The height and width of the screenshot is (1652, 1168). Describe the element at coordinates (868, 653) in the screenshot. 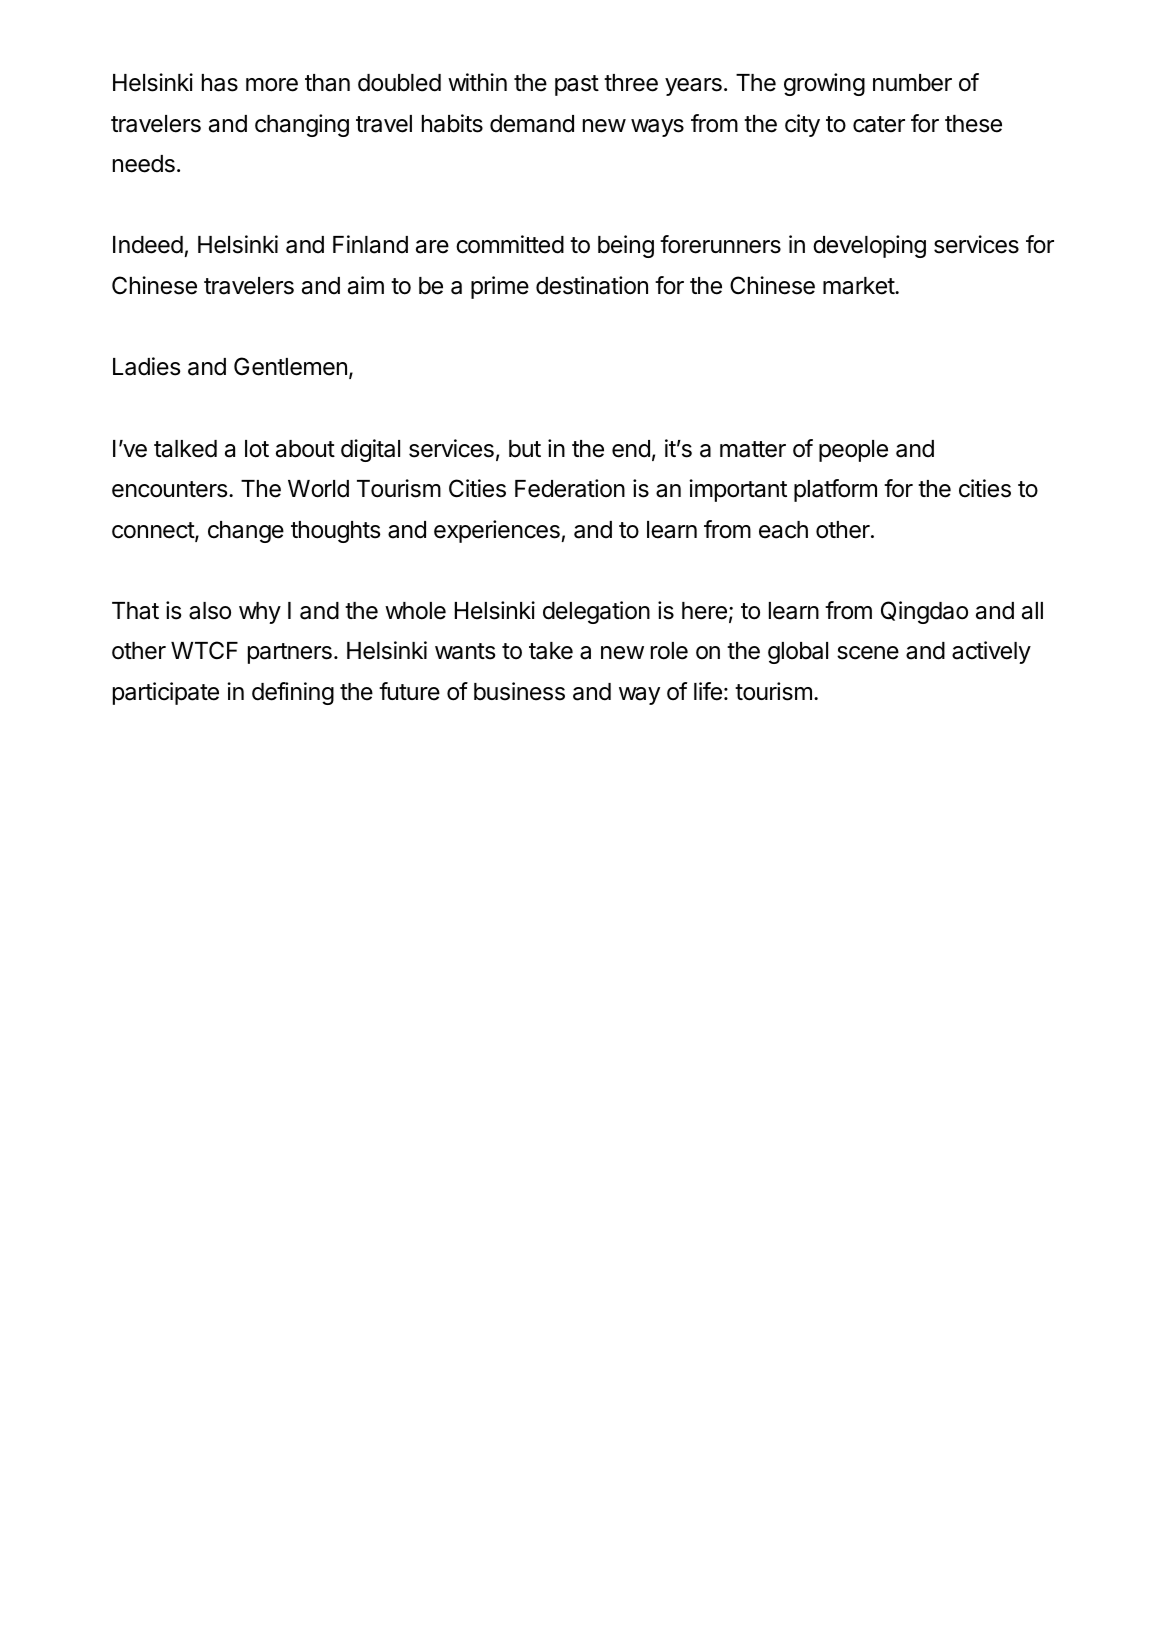

I see `scene` at that location.
